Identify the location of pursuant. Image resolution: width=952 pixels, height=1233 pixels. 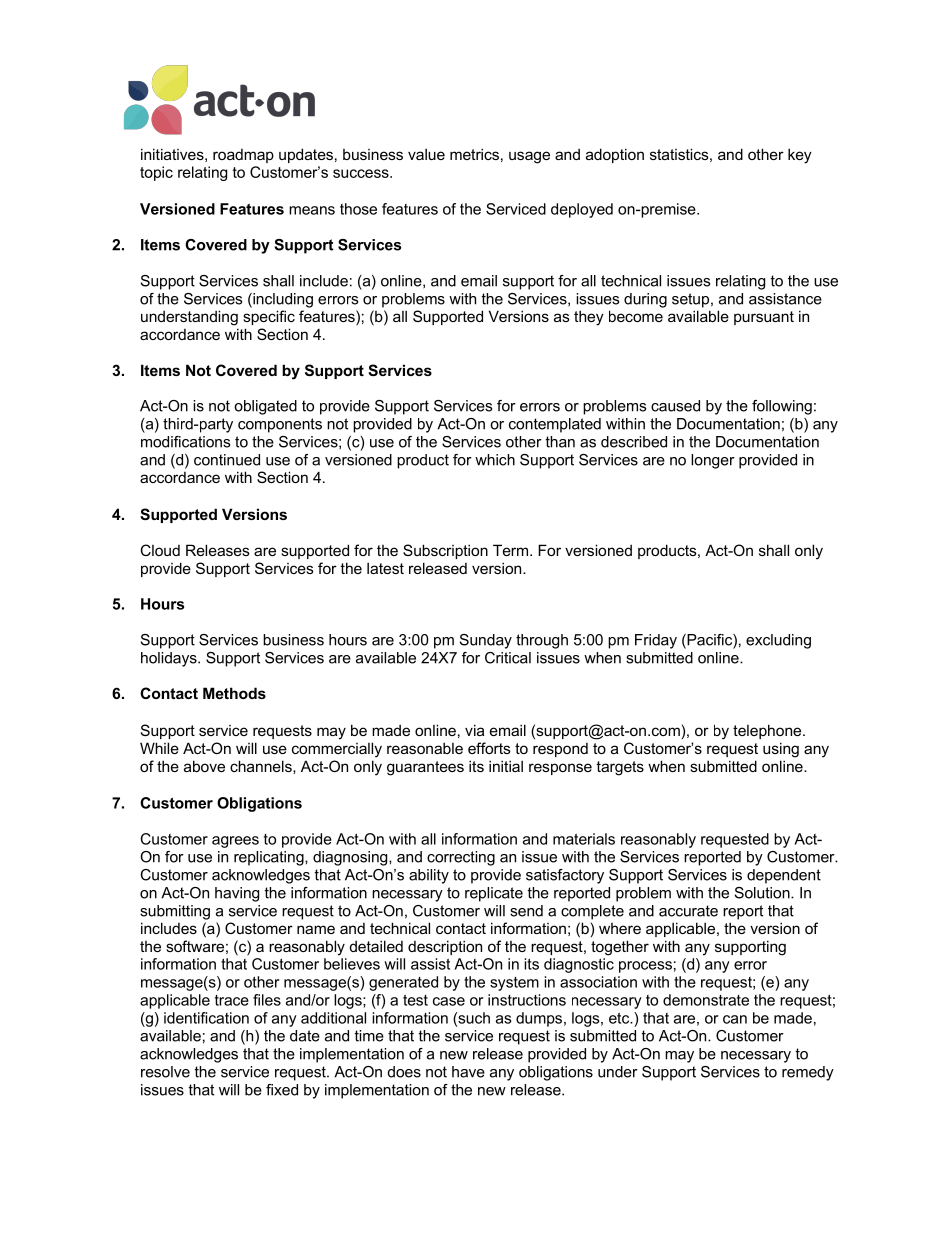
(764, 318).
